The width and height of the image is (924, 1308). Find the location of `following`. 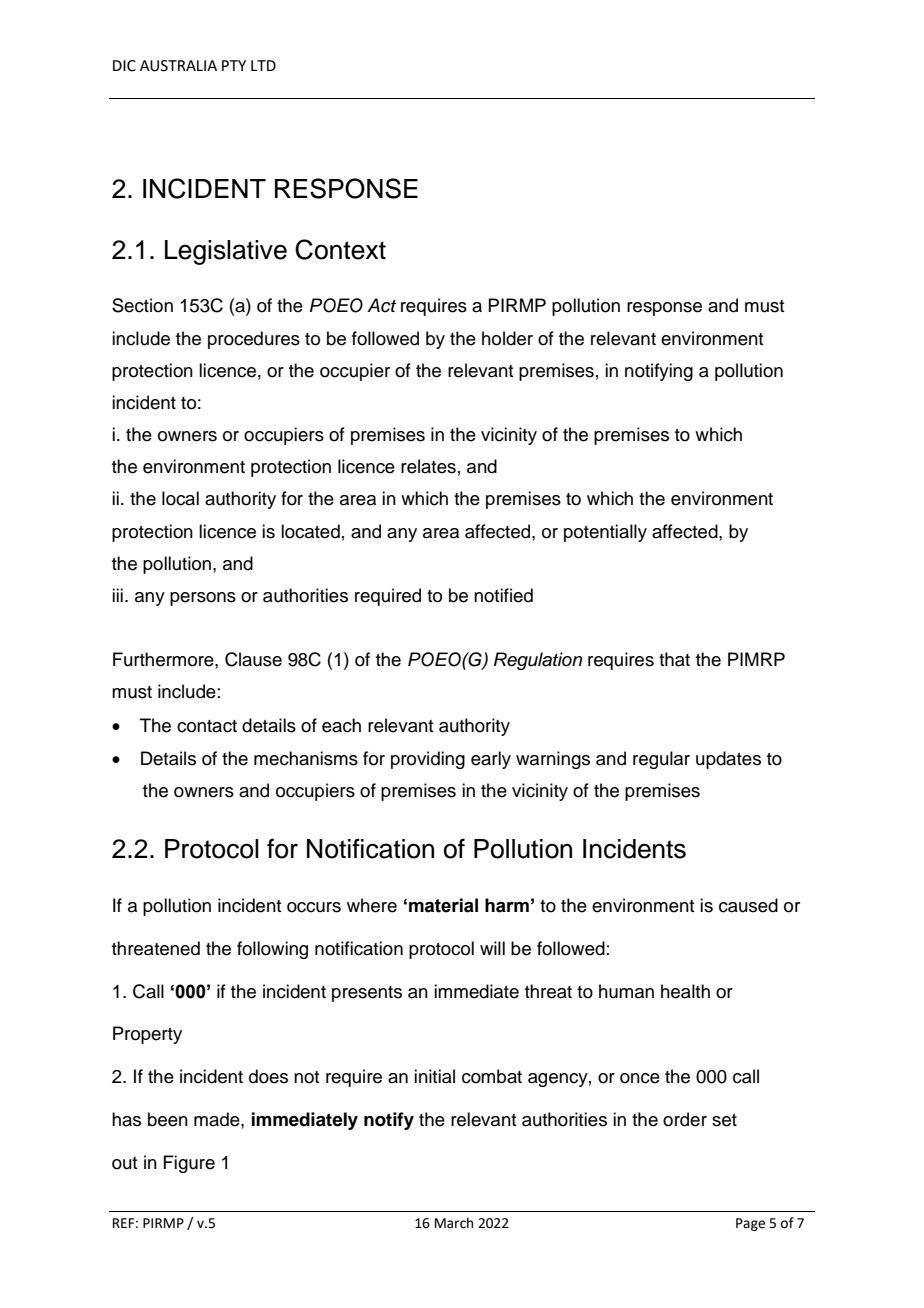

following is located at coordinates (272, 950).
